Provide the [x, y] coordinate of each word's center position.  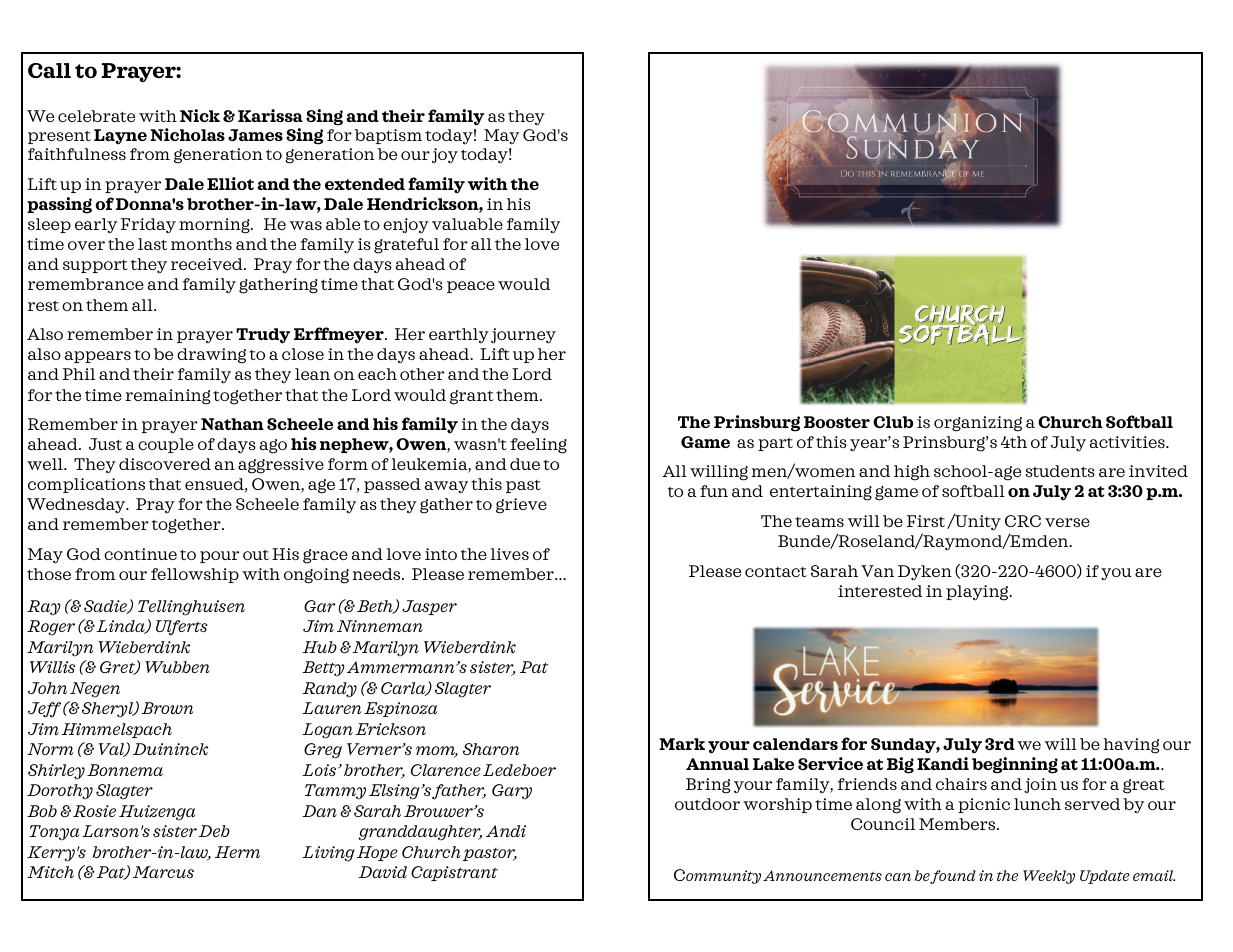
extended [365, 184]
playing [978, 593]
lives [510, 554]
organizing [978, 424]
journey [523, 336]
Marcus [163, 872]
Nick [200, 115]
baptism [388, 136]
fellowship [195, 575]
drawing [211, 356]
